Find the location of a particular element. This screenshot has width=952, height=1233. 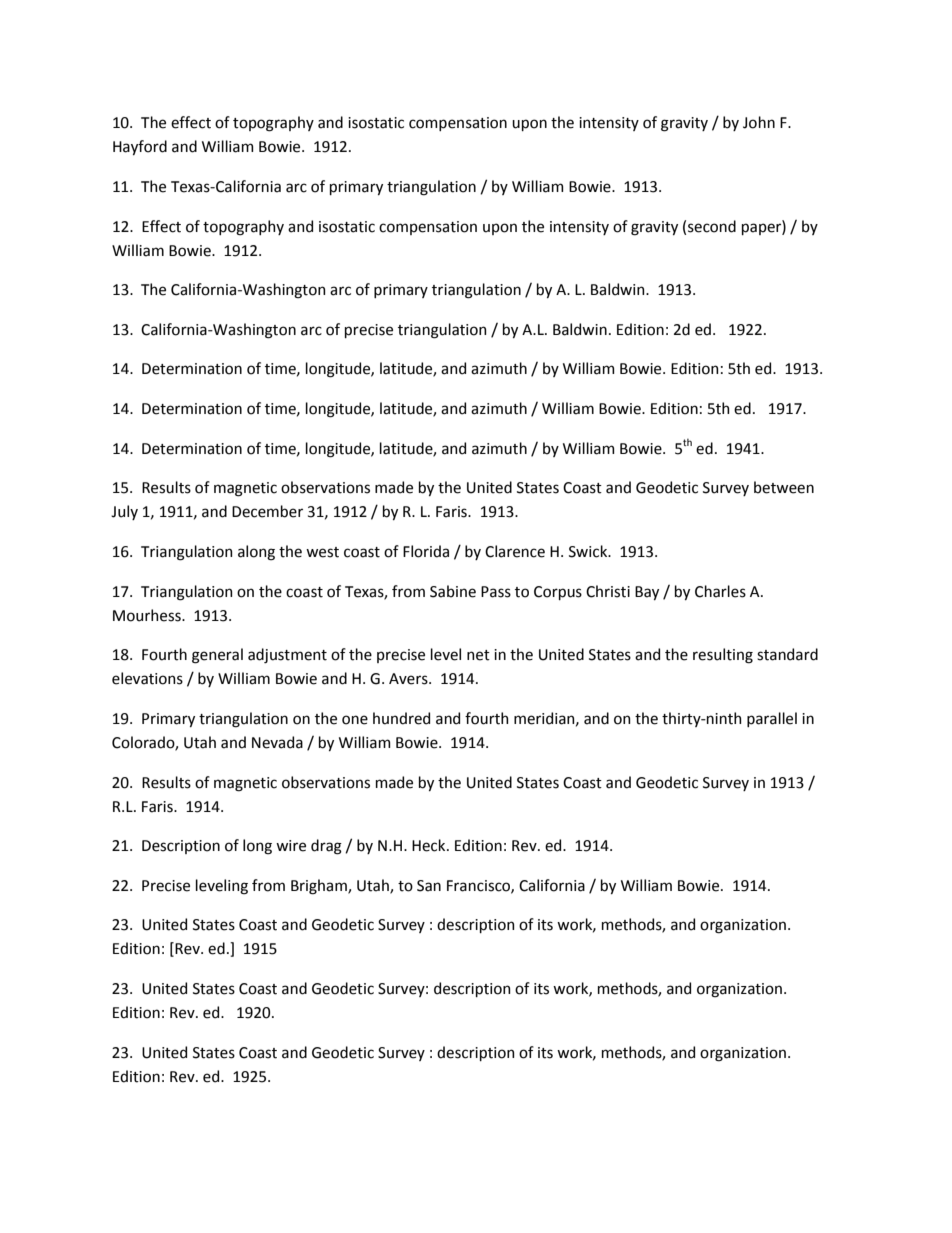

July is located at coordinates (124, 512).
